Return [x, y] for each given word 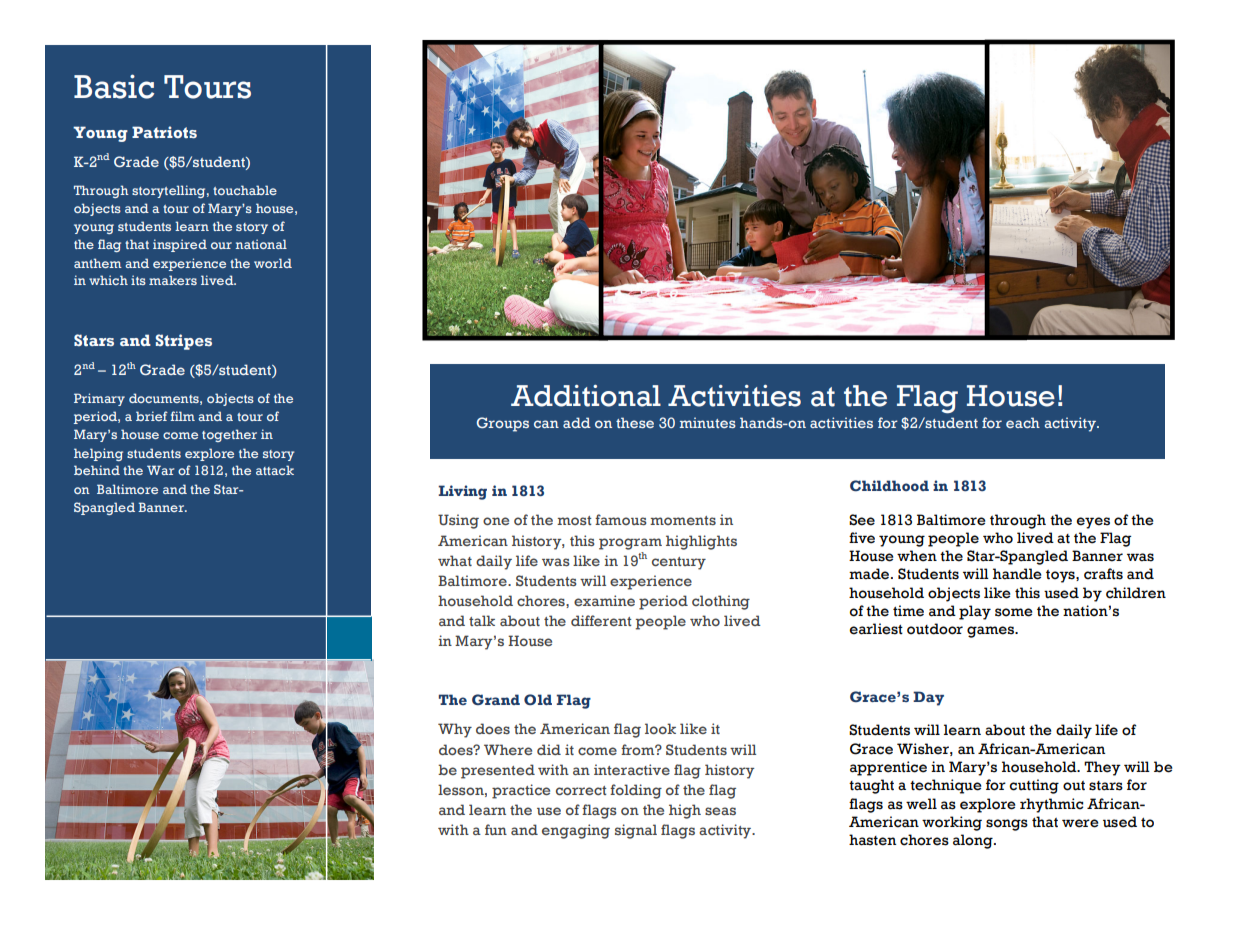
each [1023, 422]
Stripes [183, 342]
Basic [114, 86]
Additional [586, 396]
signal [636, 831]
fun [496, 829]
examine [604, 600]
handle [1017, 574]
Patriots [164, 132]
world [273, 263]
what [455, 560]
